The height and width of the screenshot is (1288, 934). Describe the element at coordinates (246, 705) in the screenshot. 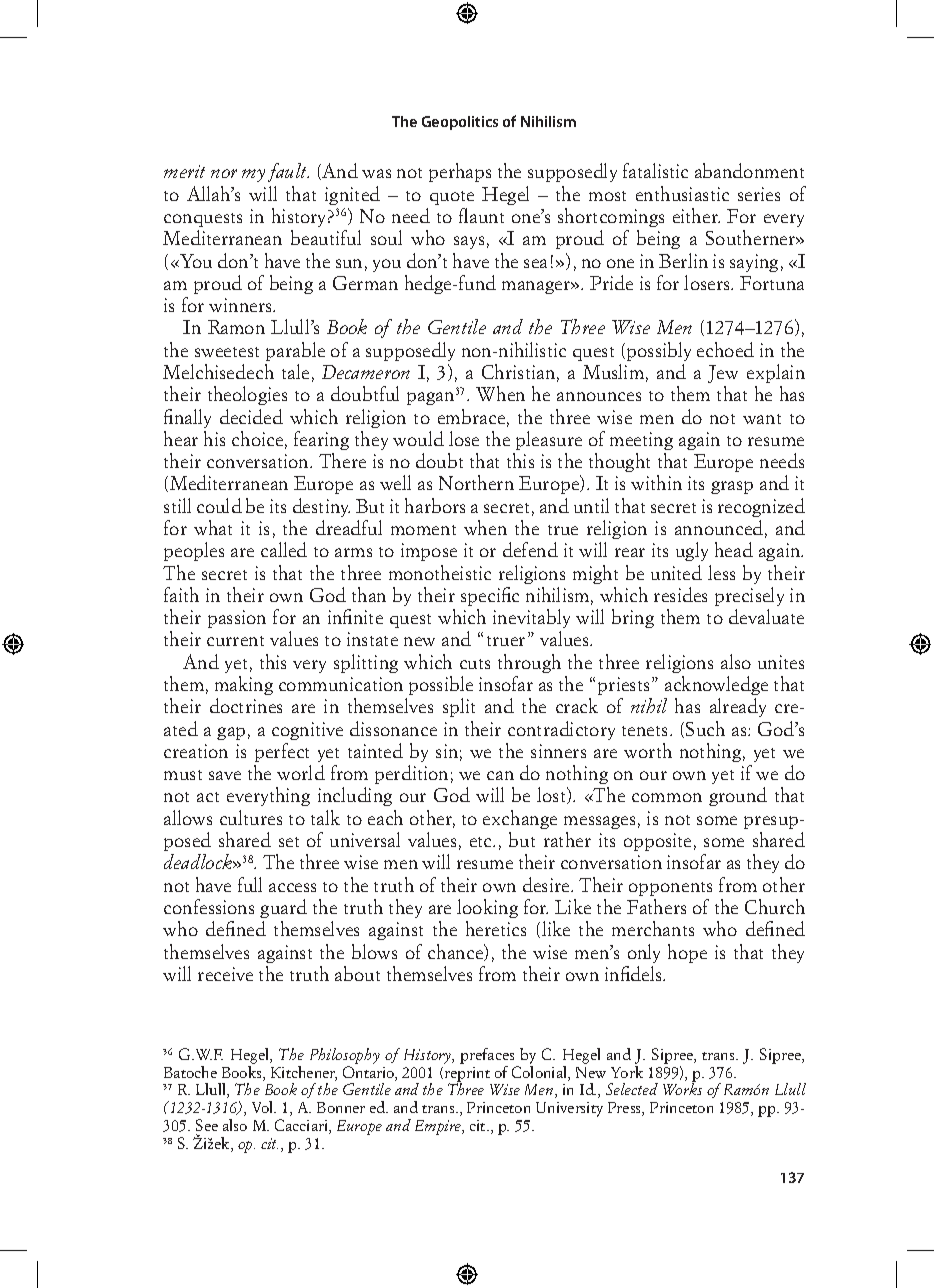

I see `doctrines` at that location.
